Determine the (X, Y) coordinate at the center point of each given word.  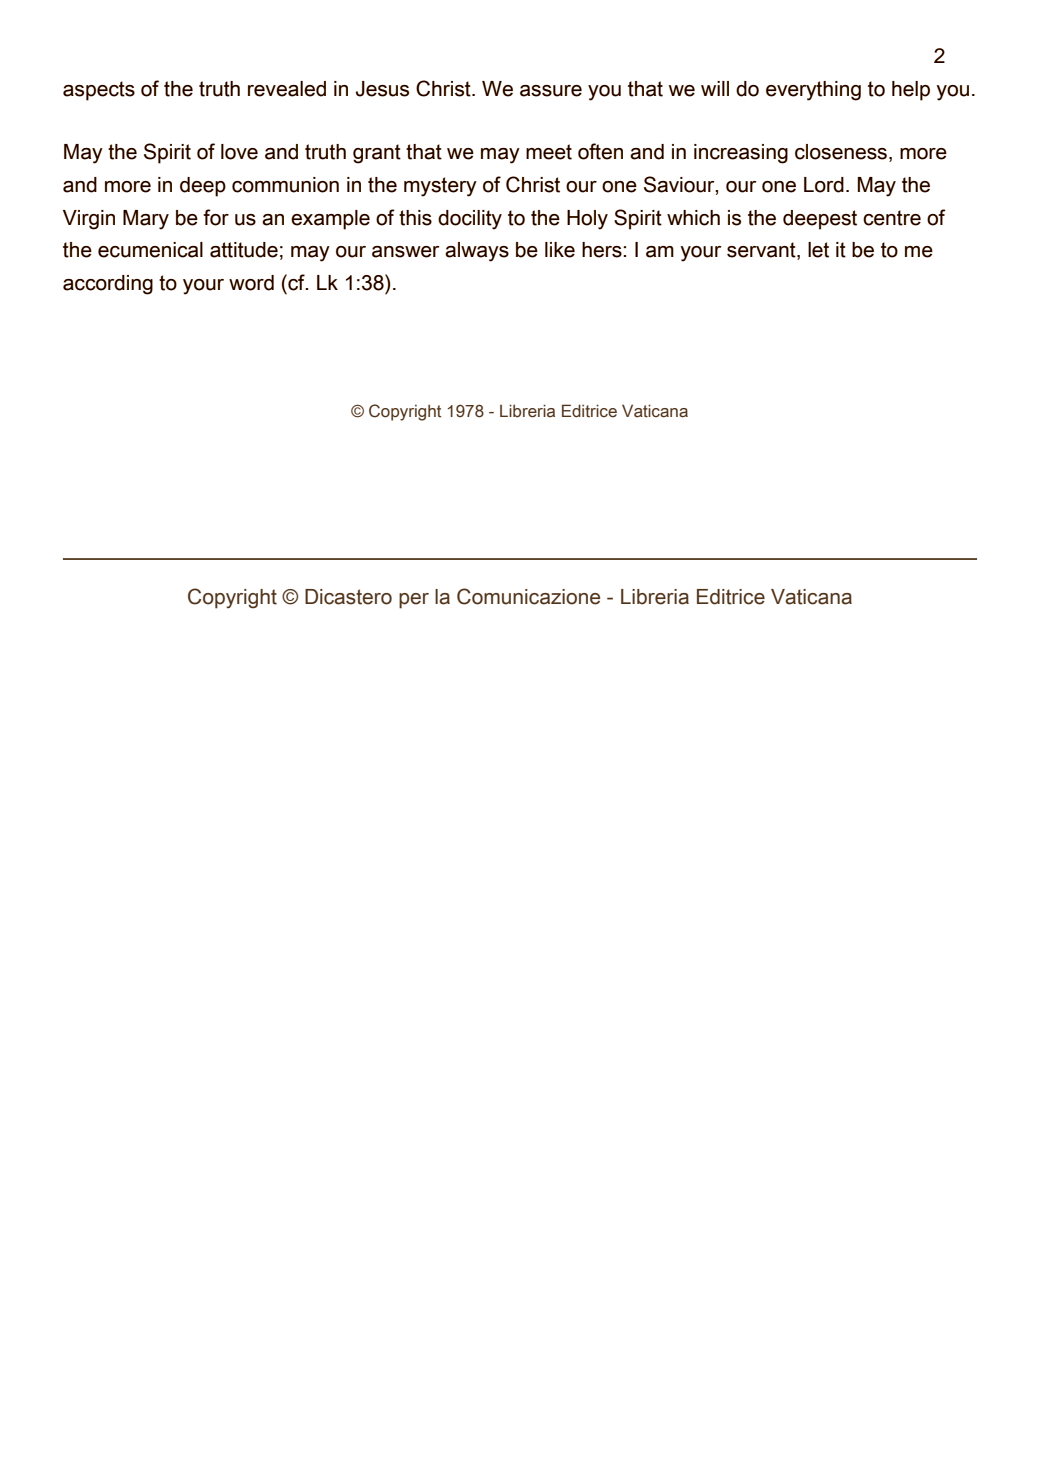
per (414, 601)
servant (762, 251)
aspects (99, 91)
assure (551, 91)
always (477, 252)
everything (813, 91)
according (108, 285)
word (251, 283)
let (818, 250)
